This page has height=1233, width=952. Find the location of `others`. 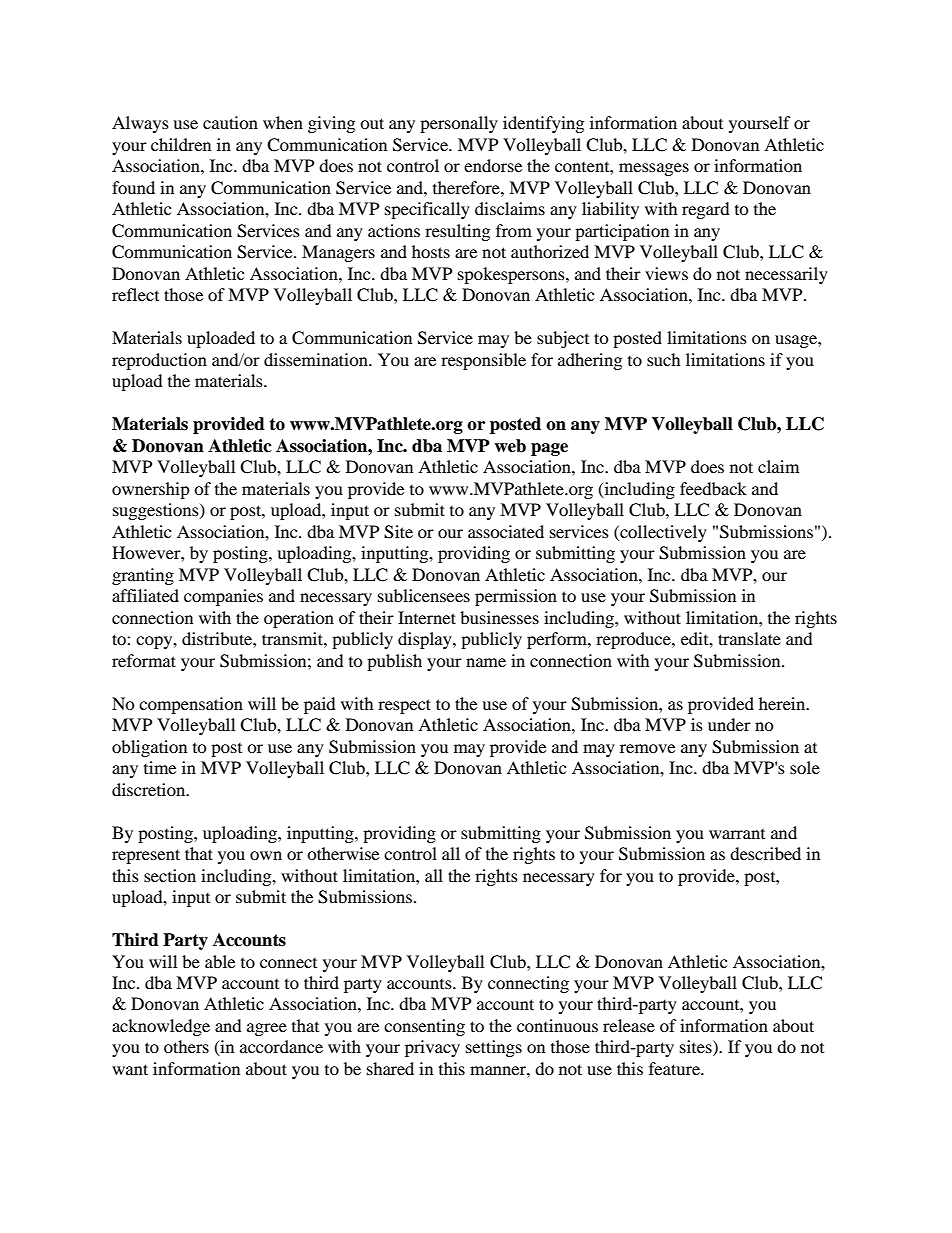

others is located at coordinates (186, 1046).
